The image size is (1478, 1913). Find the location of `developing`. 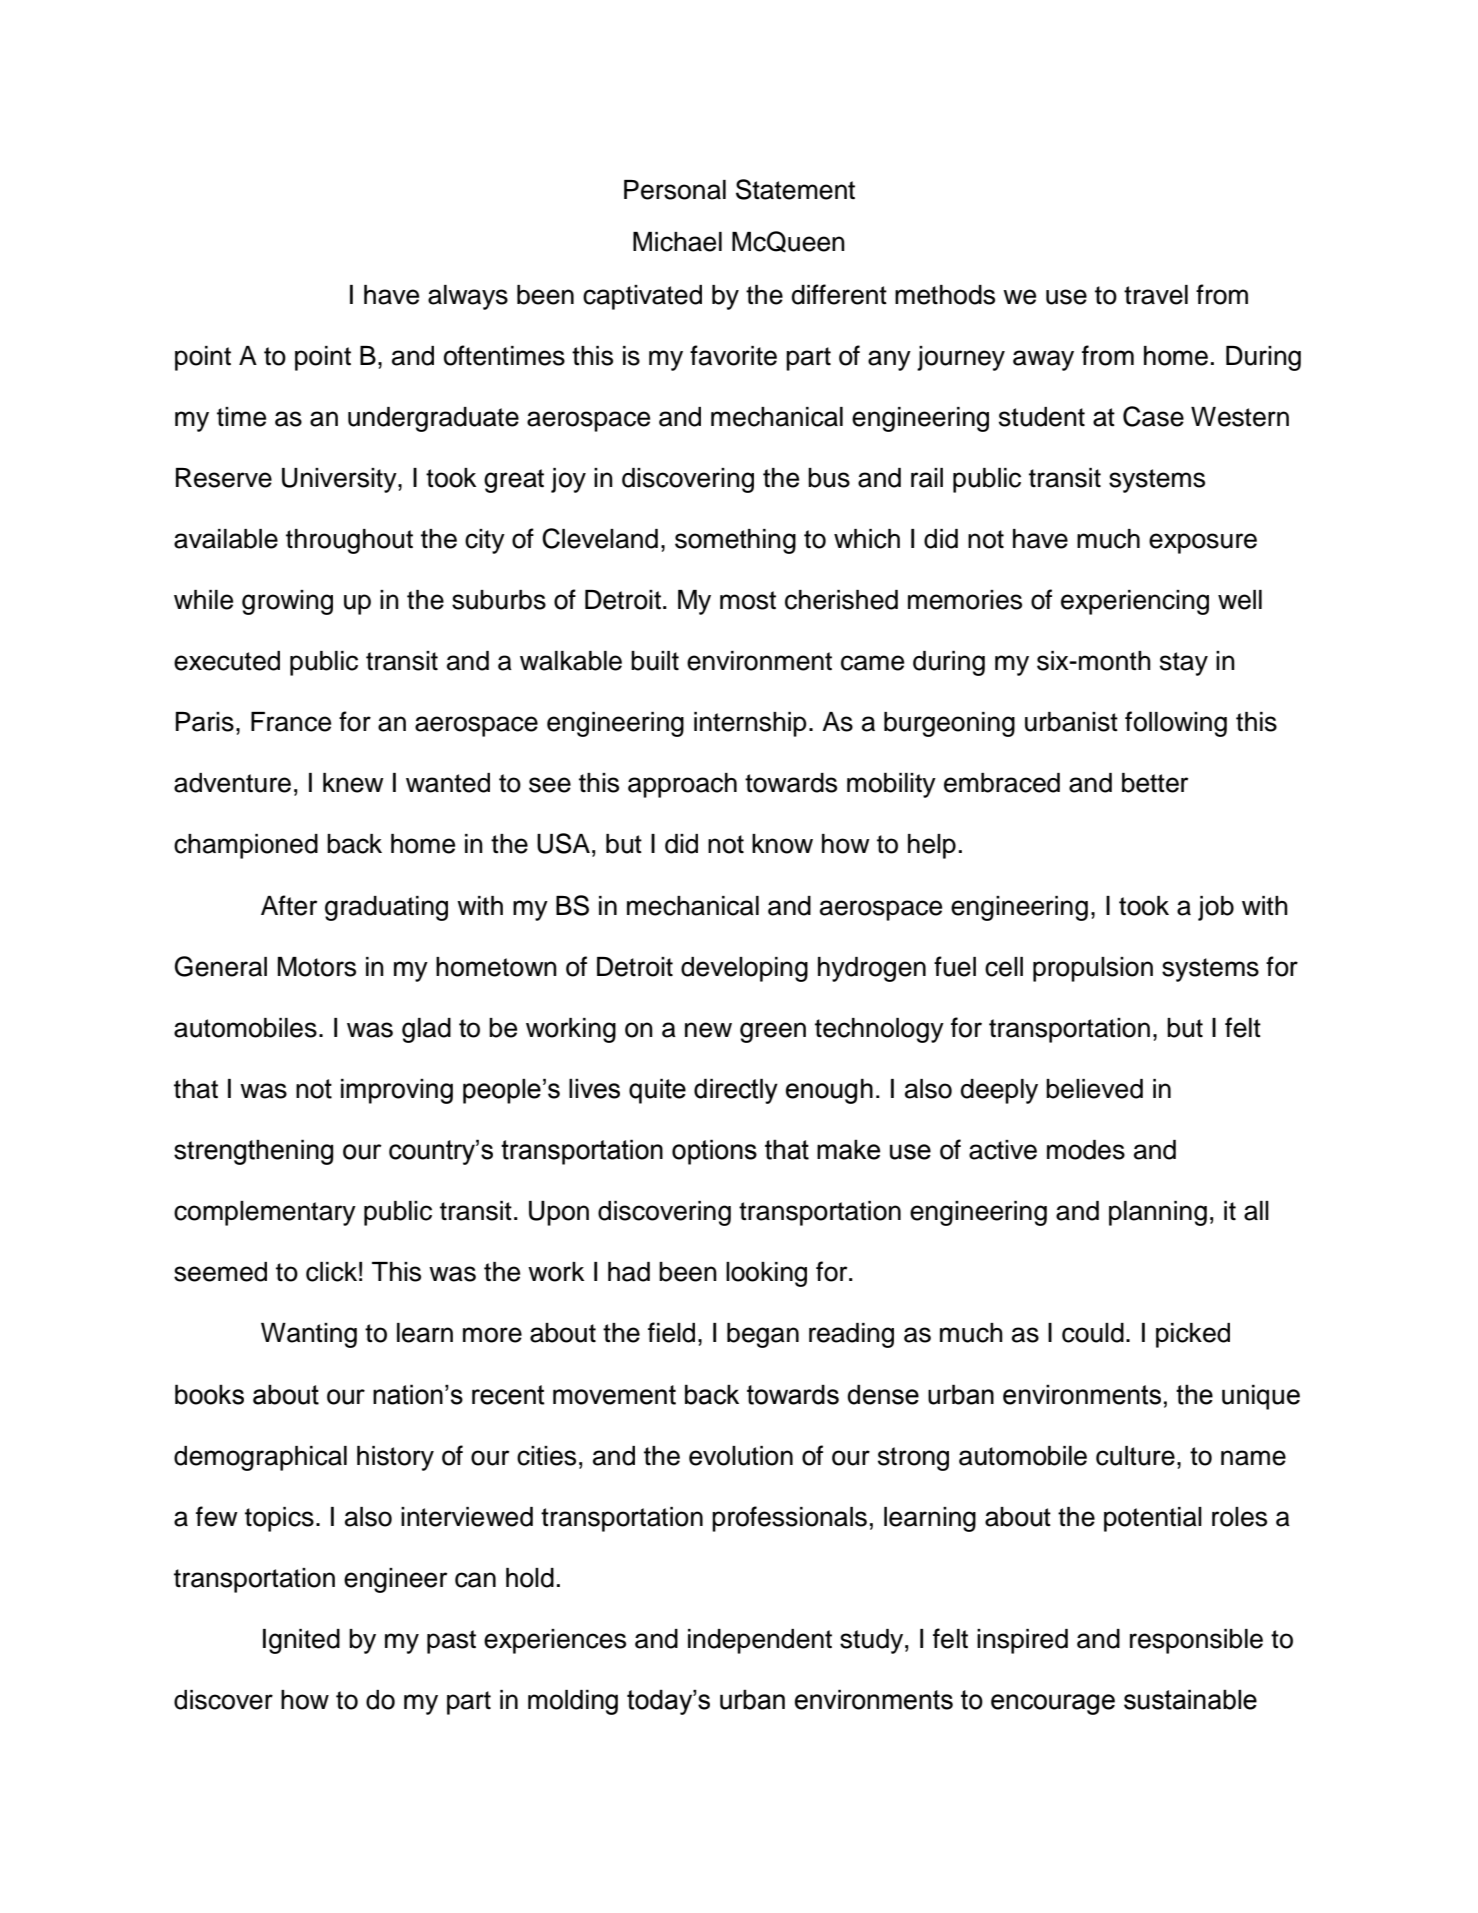

developing is located at coordinates (744, 969).
